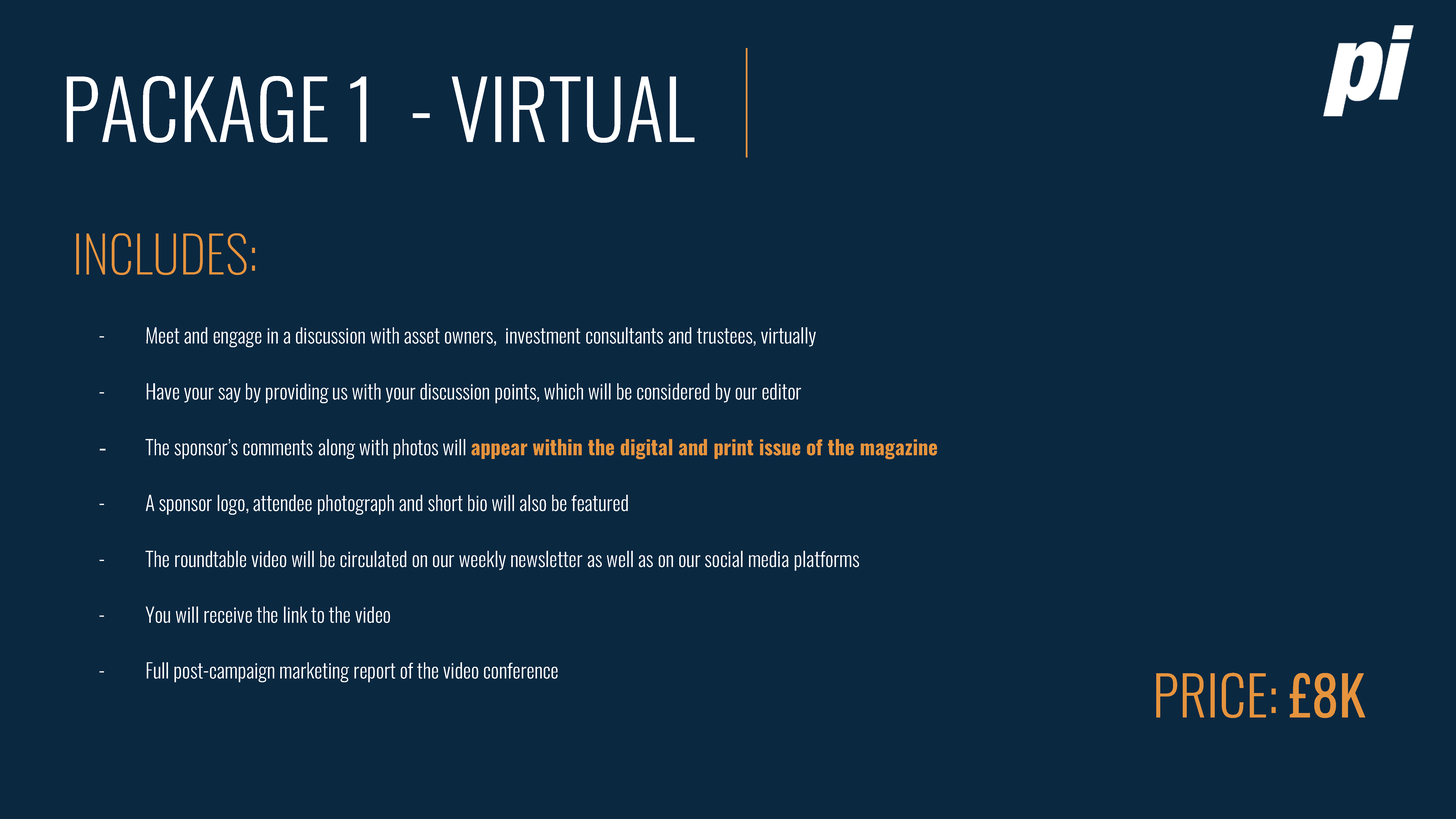  What do you see at coordinates (314, 672) in the document?
I see `marketing` at bounding box center [314, 672].
